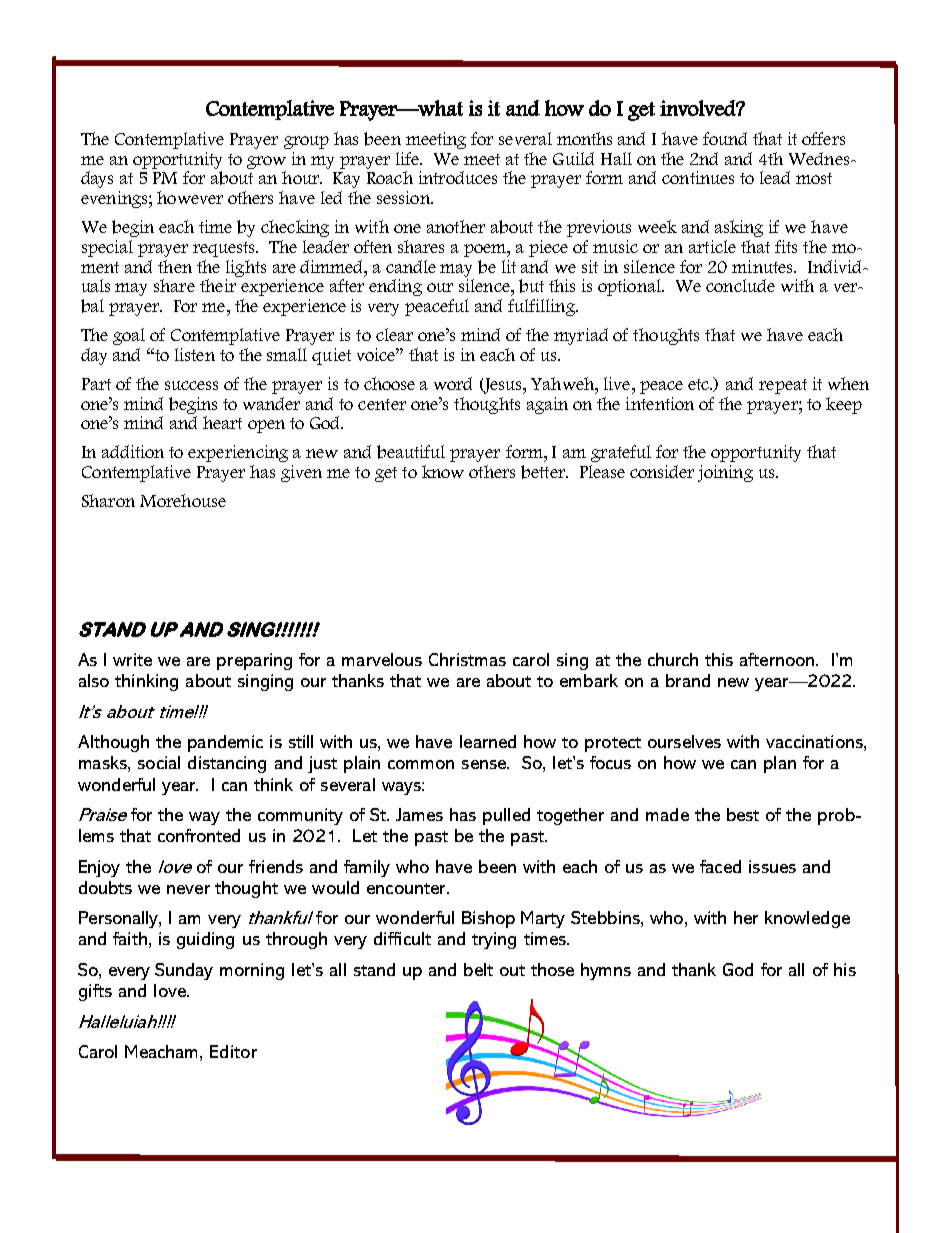 The height and width of the page is (1233, 952). Describe the element at coordinates (606, 971) in the page. I see `hymns` at that location.
